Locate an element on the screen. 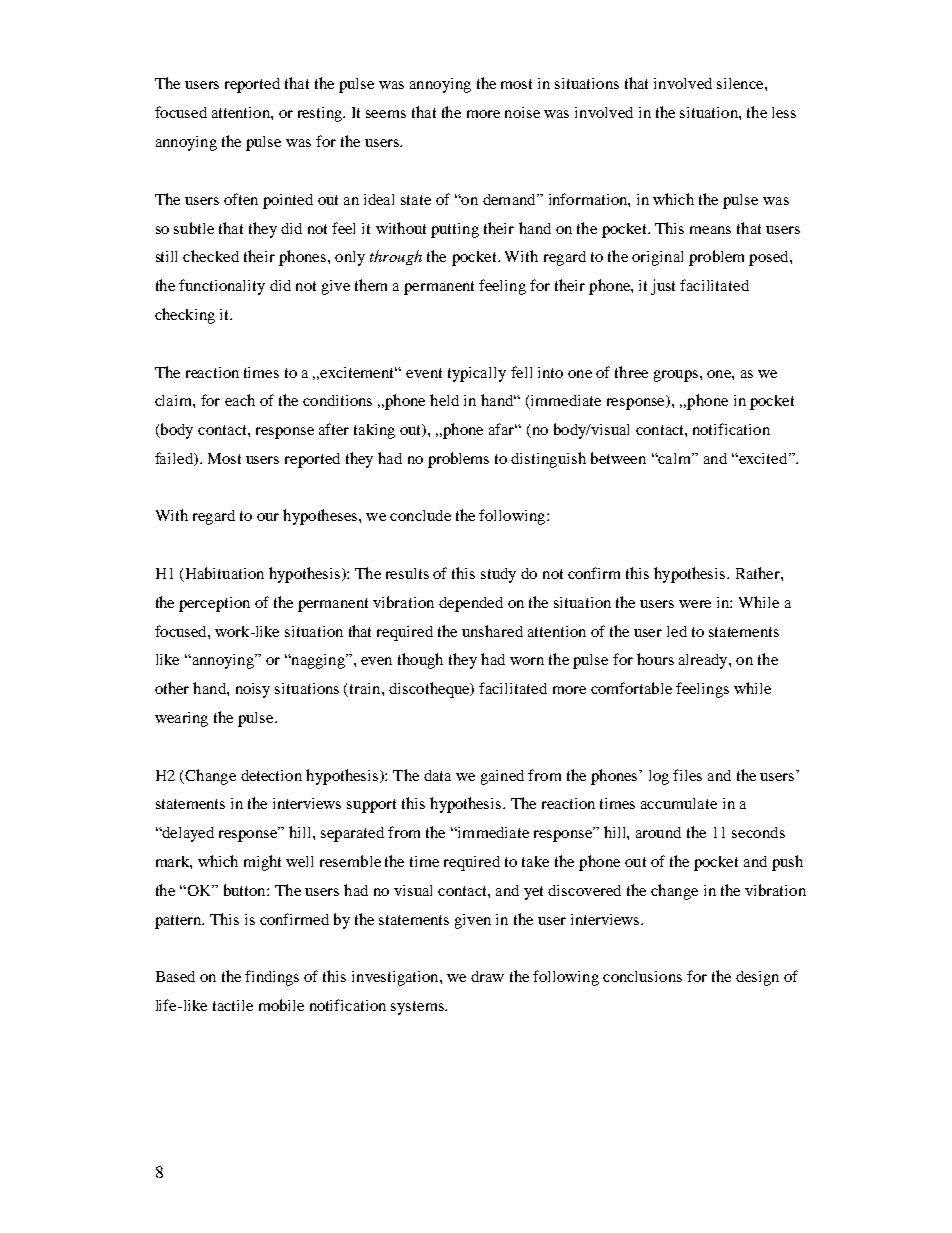 The width and height of the screenshot is (952, 1233). putting is located at coordinates (455, 230).
